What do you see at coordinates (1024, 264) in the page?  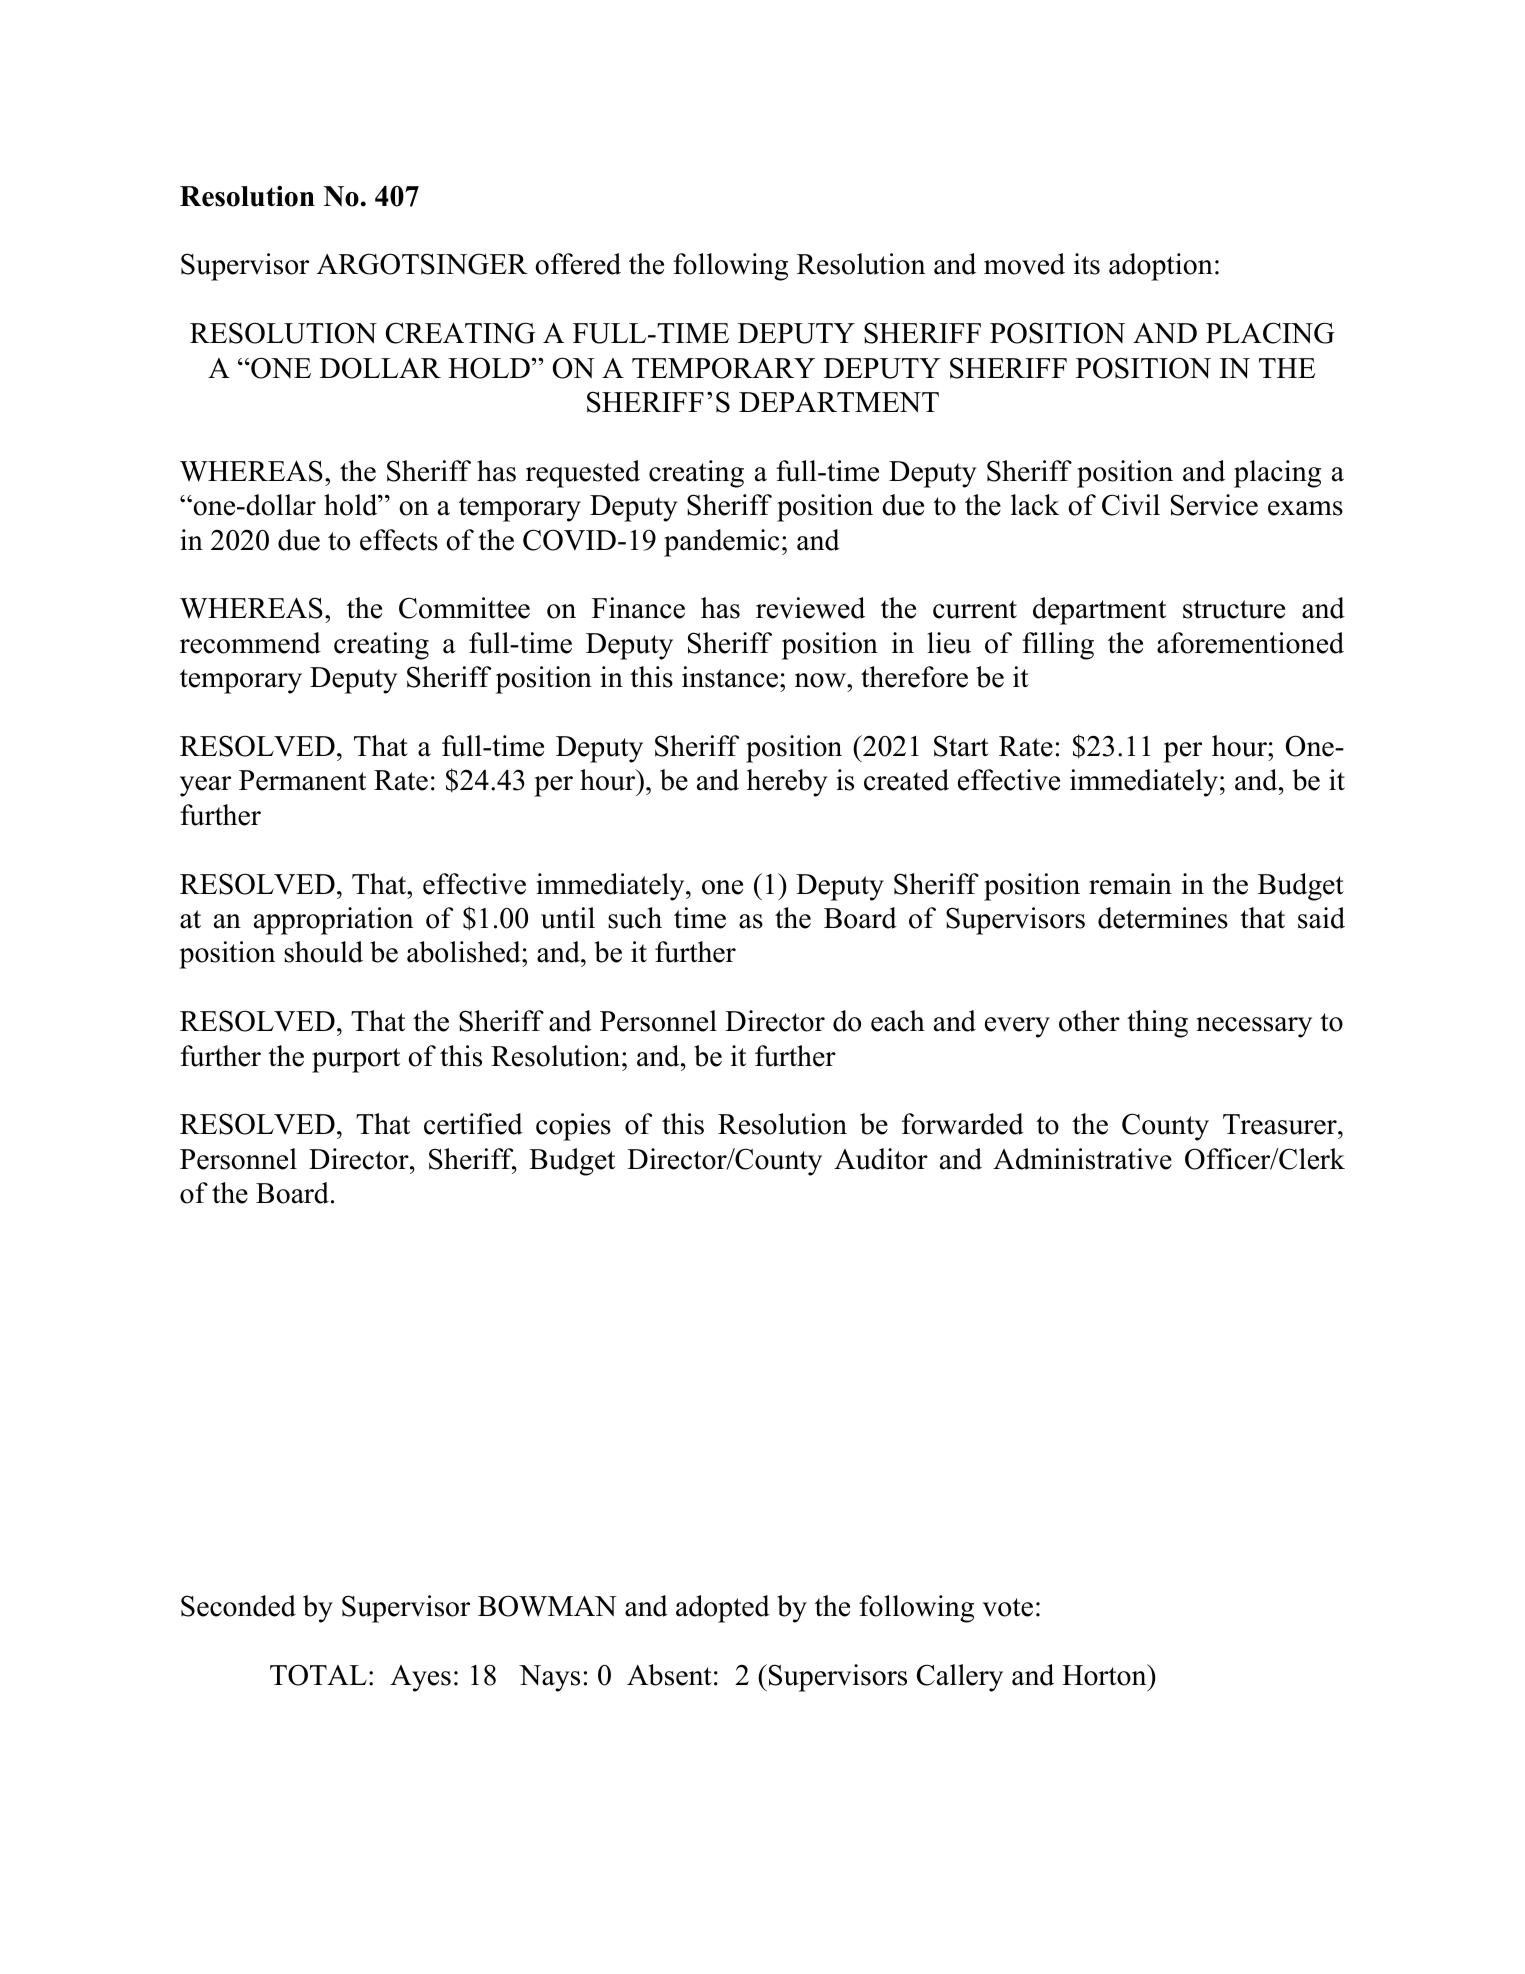 I see `moved` at bounding box center [1024, 264].
